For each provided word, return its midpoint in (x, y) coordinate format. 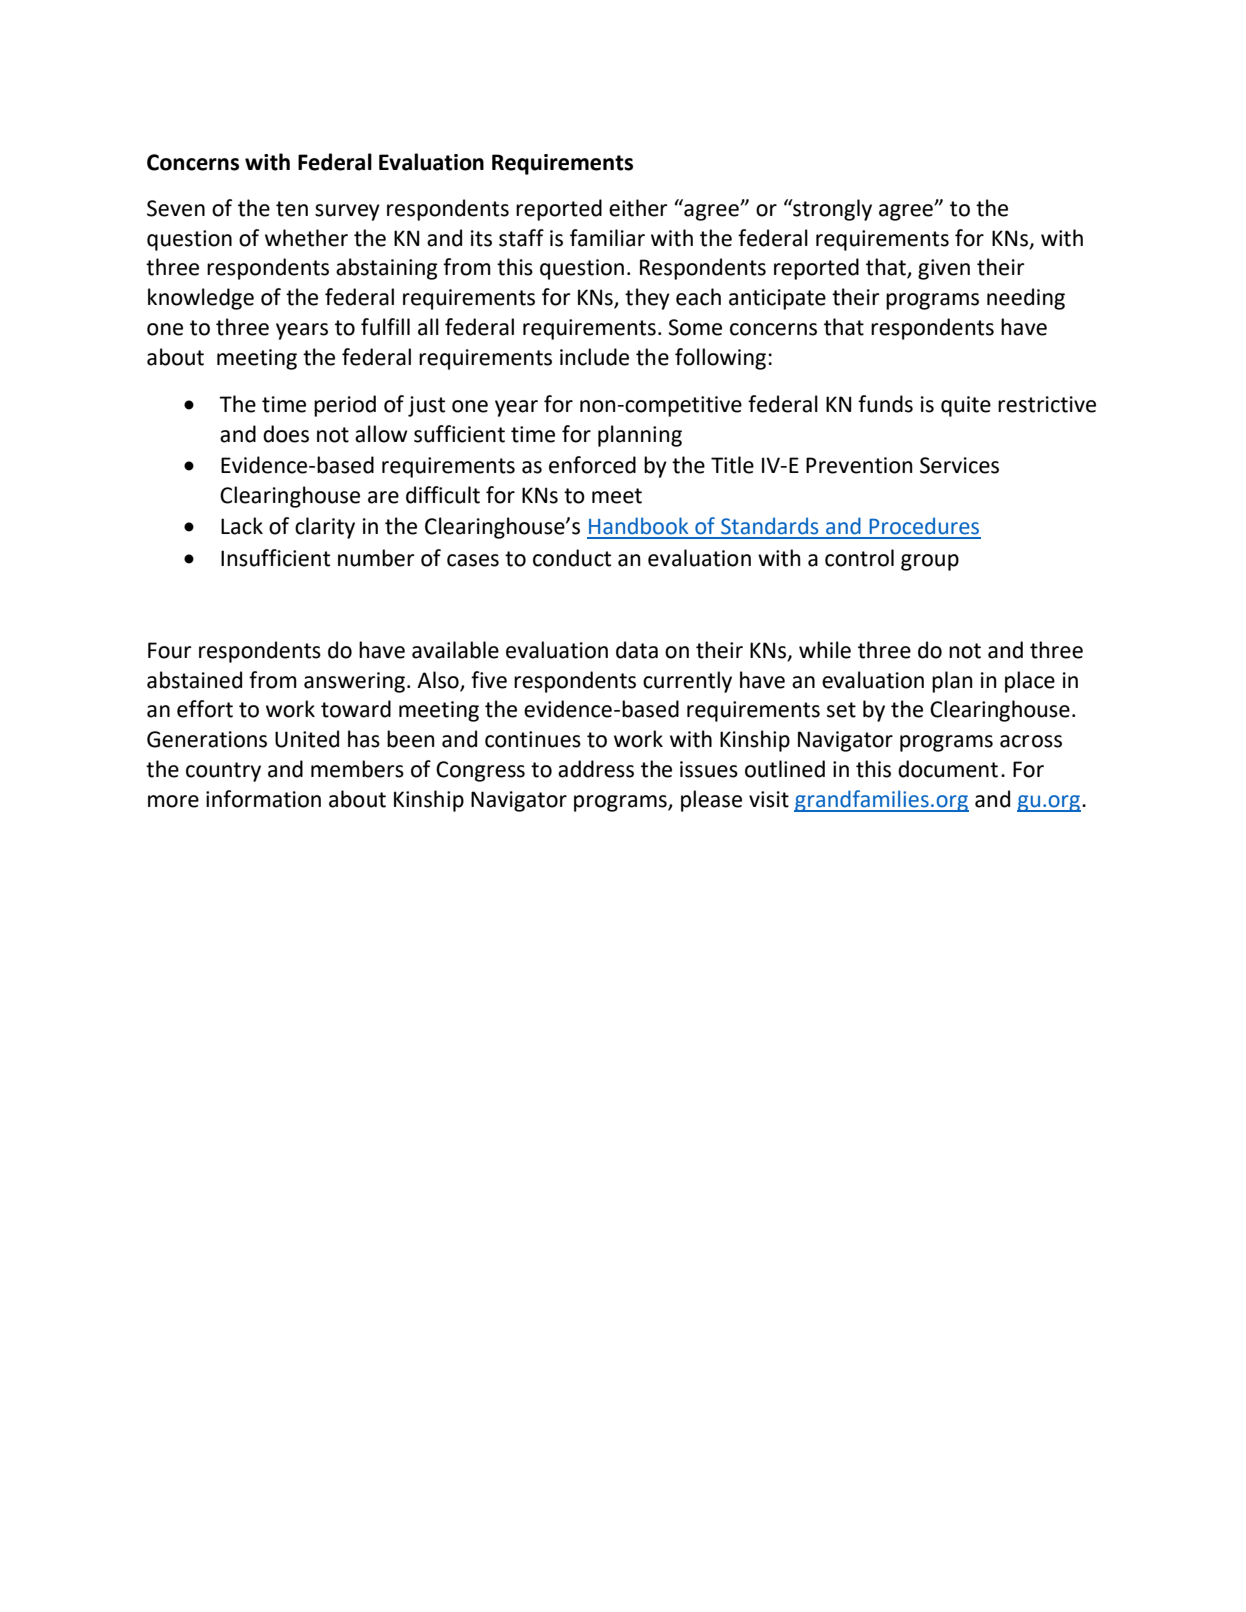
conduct (572, 558)
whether (306, 238)
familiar (607, 238)
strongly (831, 210)
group (930, 562)
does (286, 434)
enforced (592, 465)
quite (966, 406)
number (376, 558)
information (263, 799)
